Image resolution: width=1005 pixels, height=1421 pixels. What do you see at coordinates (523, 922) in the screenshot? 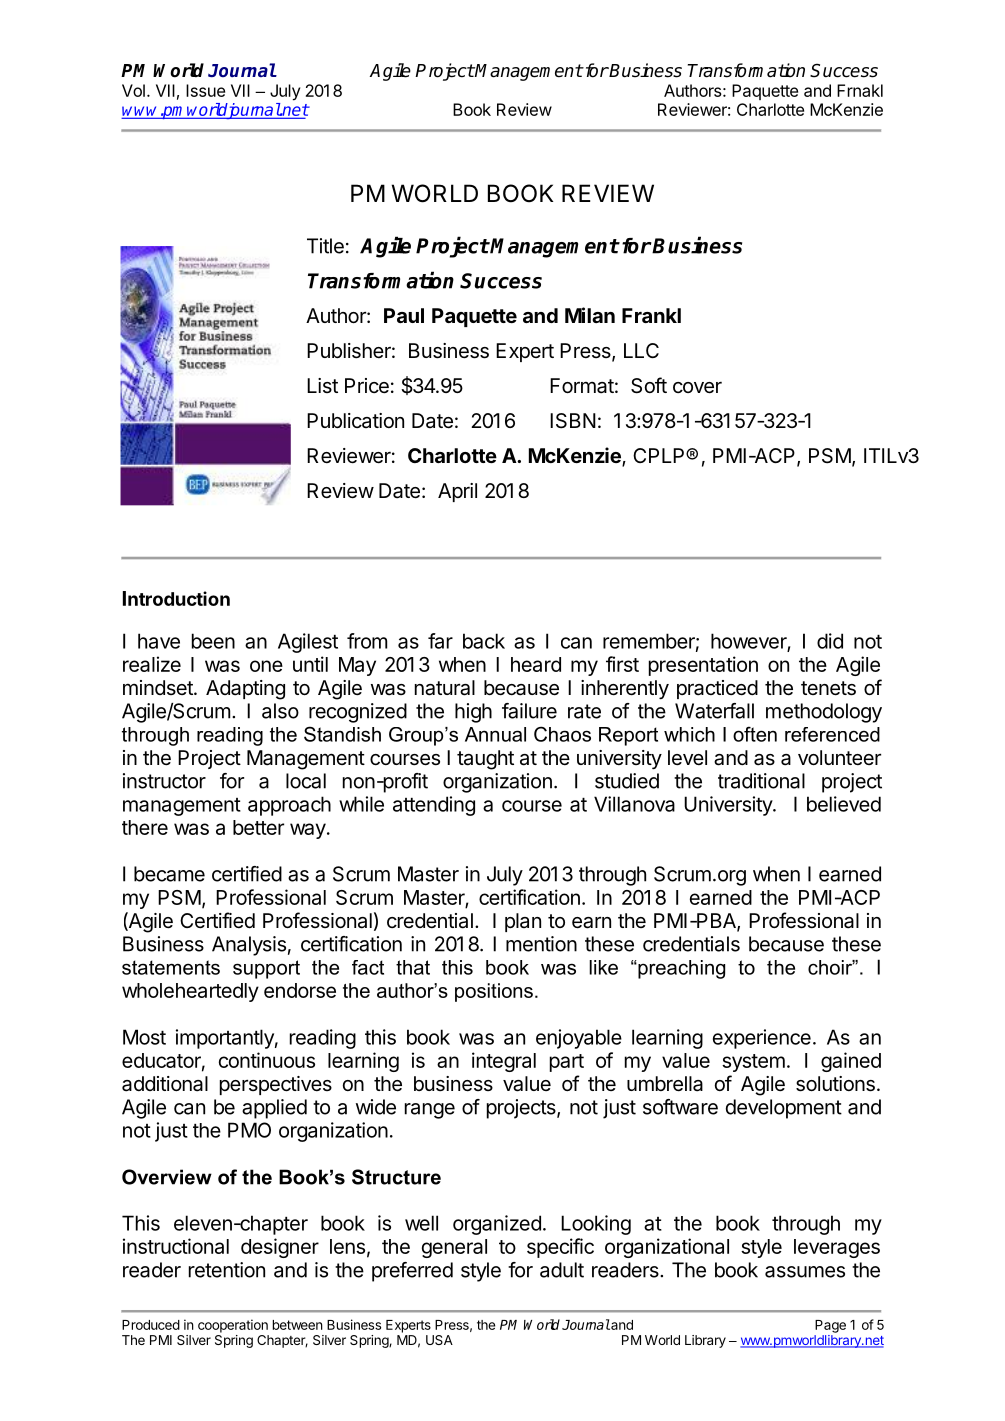
I see `plan` at bounding box center [523, 922].
